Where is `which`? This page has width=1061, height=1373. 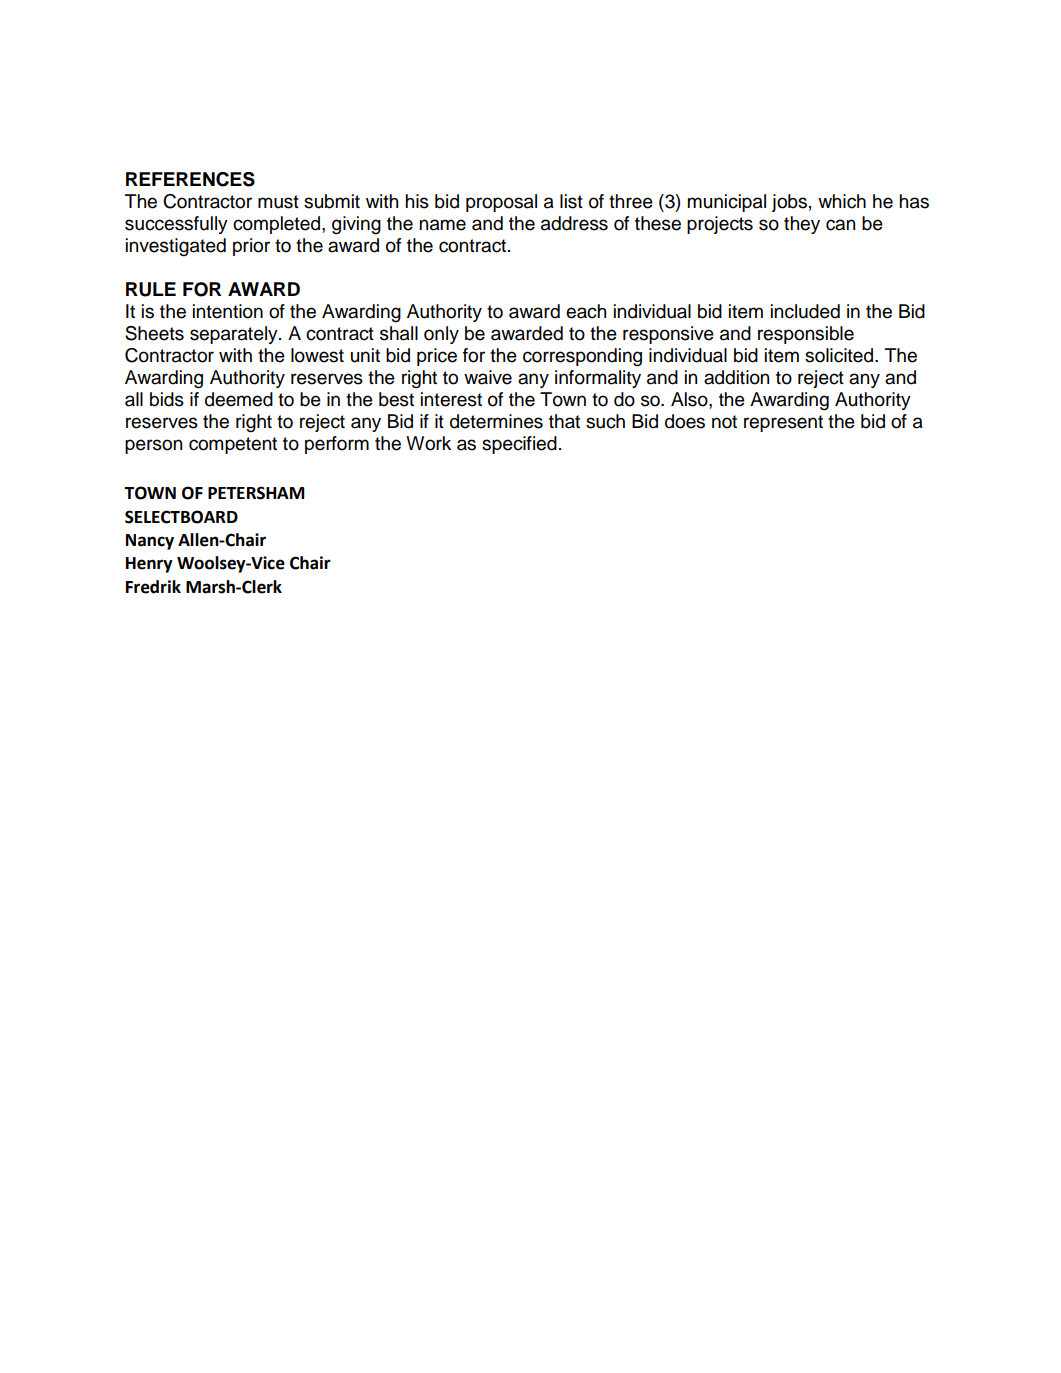
which is located at coordinates (842, 201).
